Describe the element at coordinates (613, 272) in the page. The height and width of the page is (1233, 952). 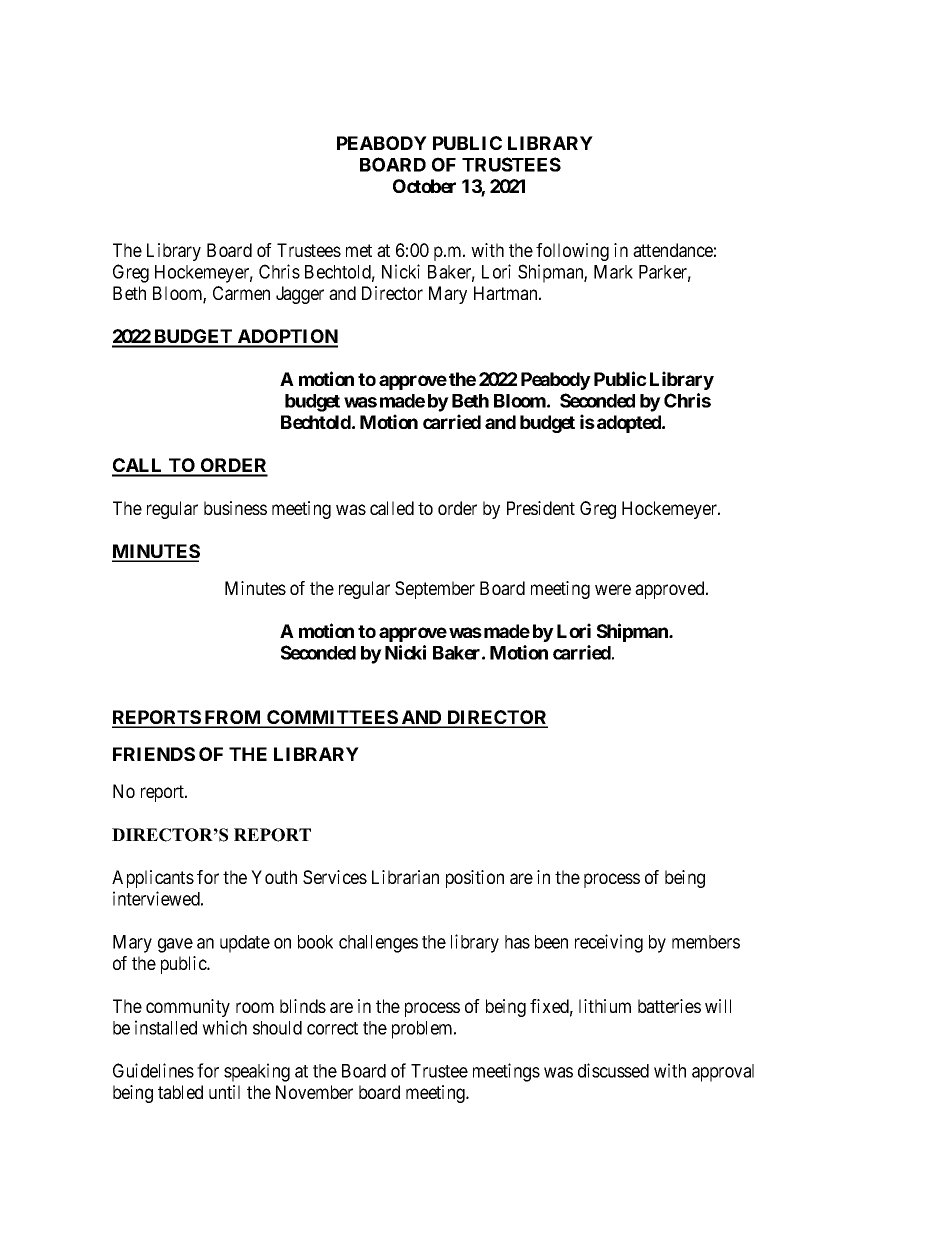
I see `Mark` at that location.
